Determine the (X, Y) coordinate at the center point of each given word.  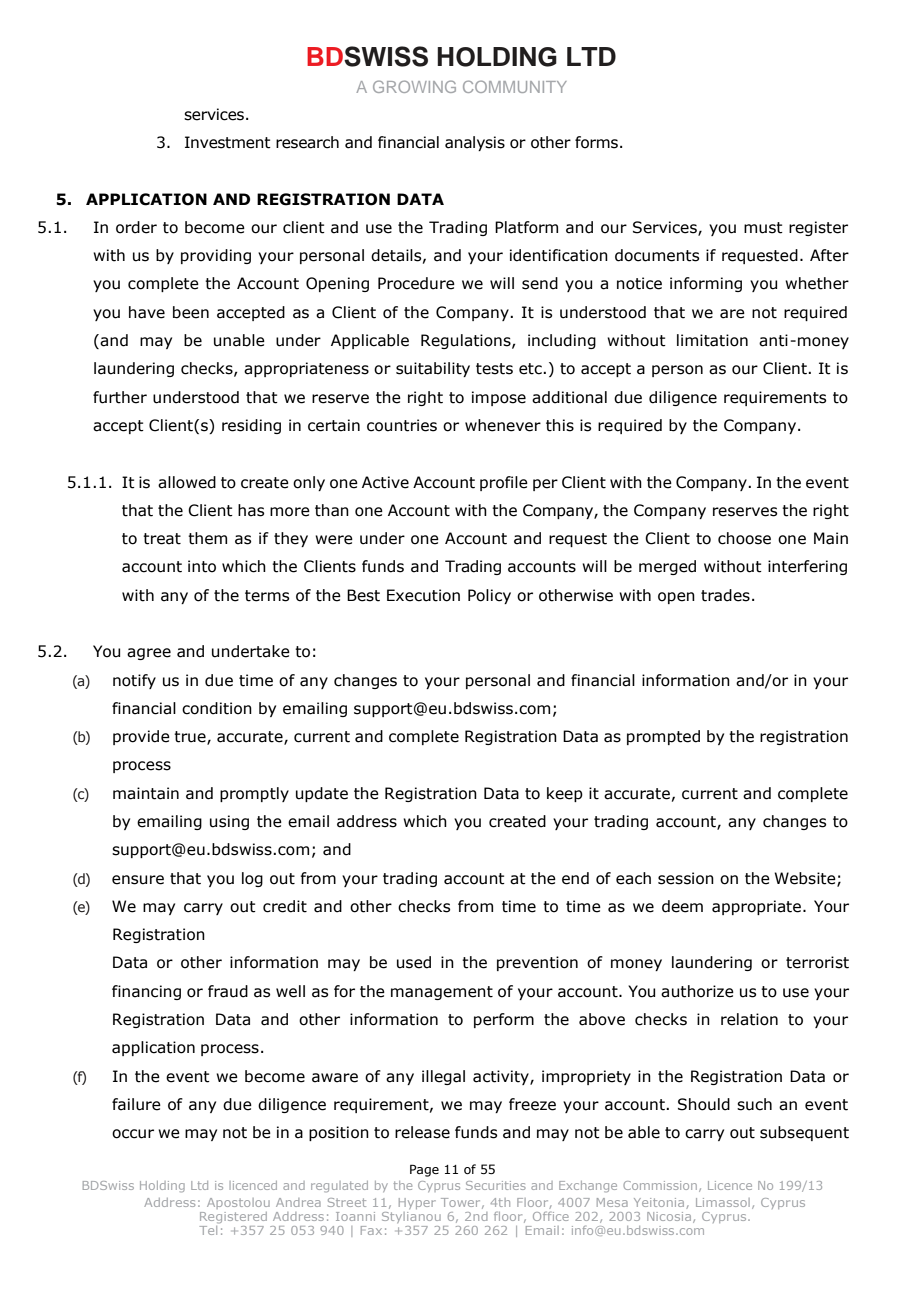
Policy (489, 596)
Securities (496, 1185)
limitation (712, 340)
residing (251, 426)
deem (682, 906)
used (414, 962)
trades (725, 595)
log (252, 879)
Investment (228, 142)
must (763, 228)
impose (499, 398)
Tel (208, 1230)
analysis (475, 143)
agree (149, 654)
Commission (661, 1186)
